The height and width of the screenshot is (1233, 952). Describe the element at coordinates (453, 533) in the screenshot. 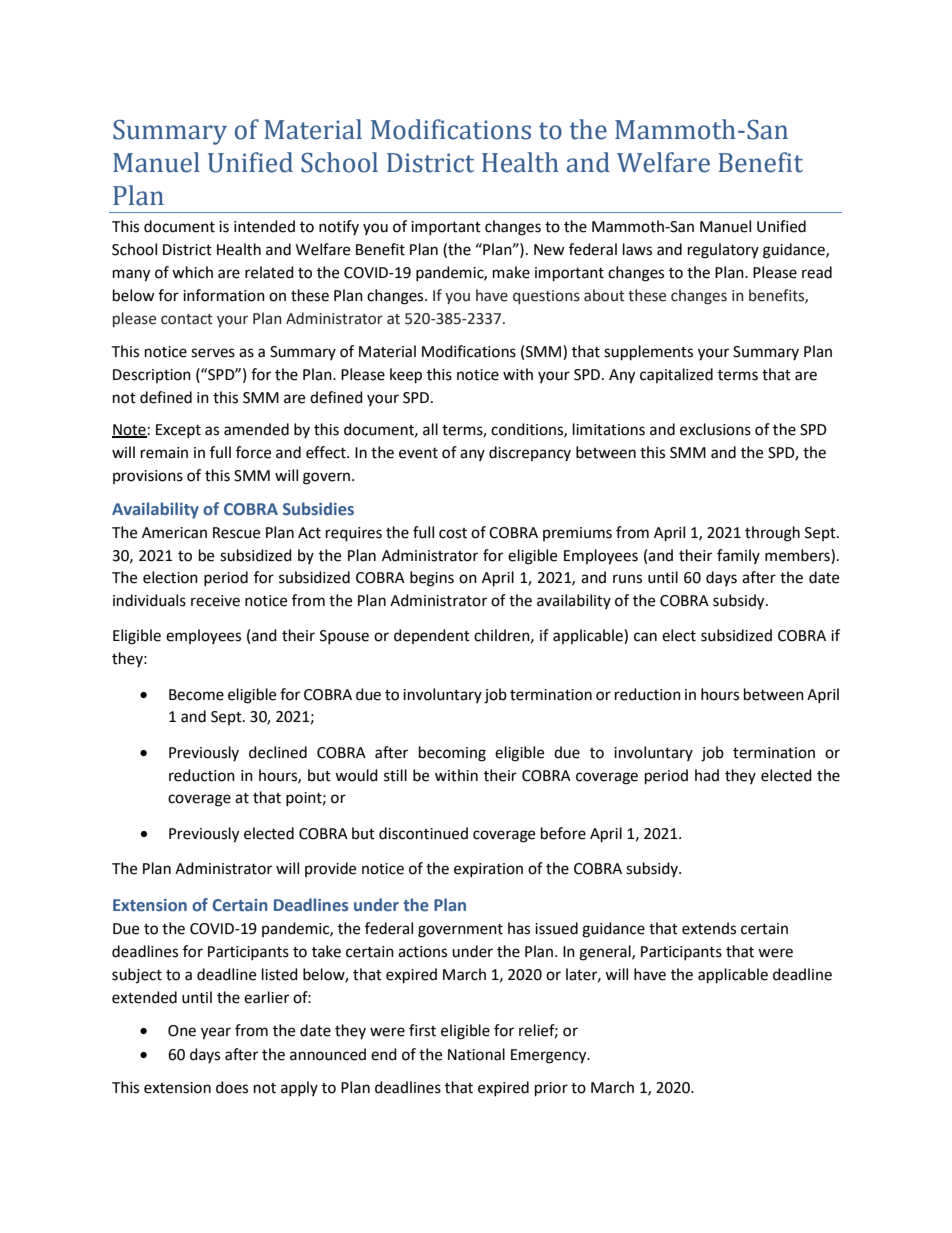

I see `cost` at that location.
